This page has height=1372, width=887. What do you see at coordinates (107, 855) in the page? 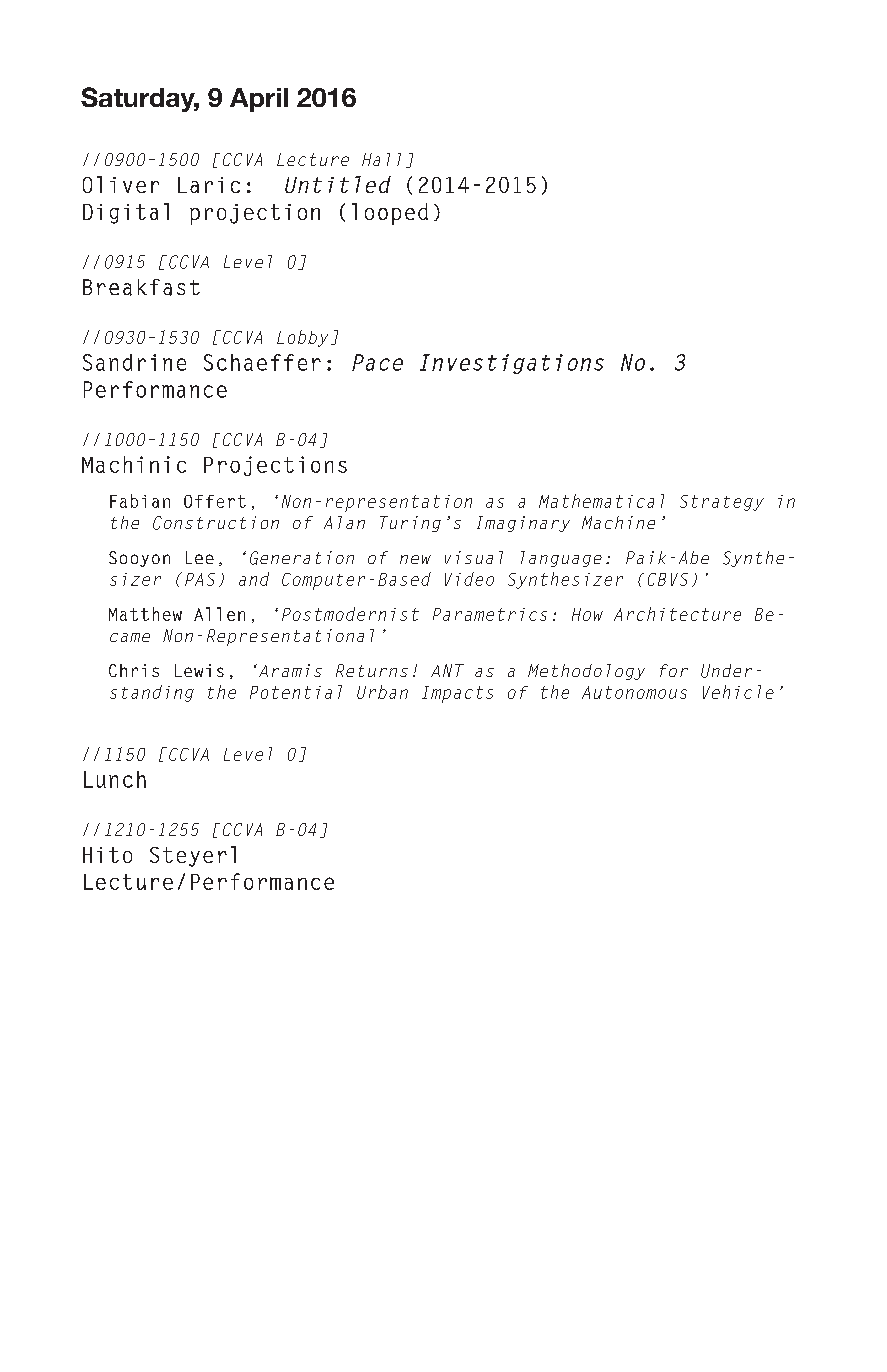
I see `Hito` at bounding box center [107, 855].
